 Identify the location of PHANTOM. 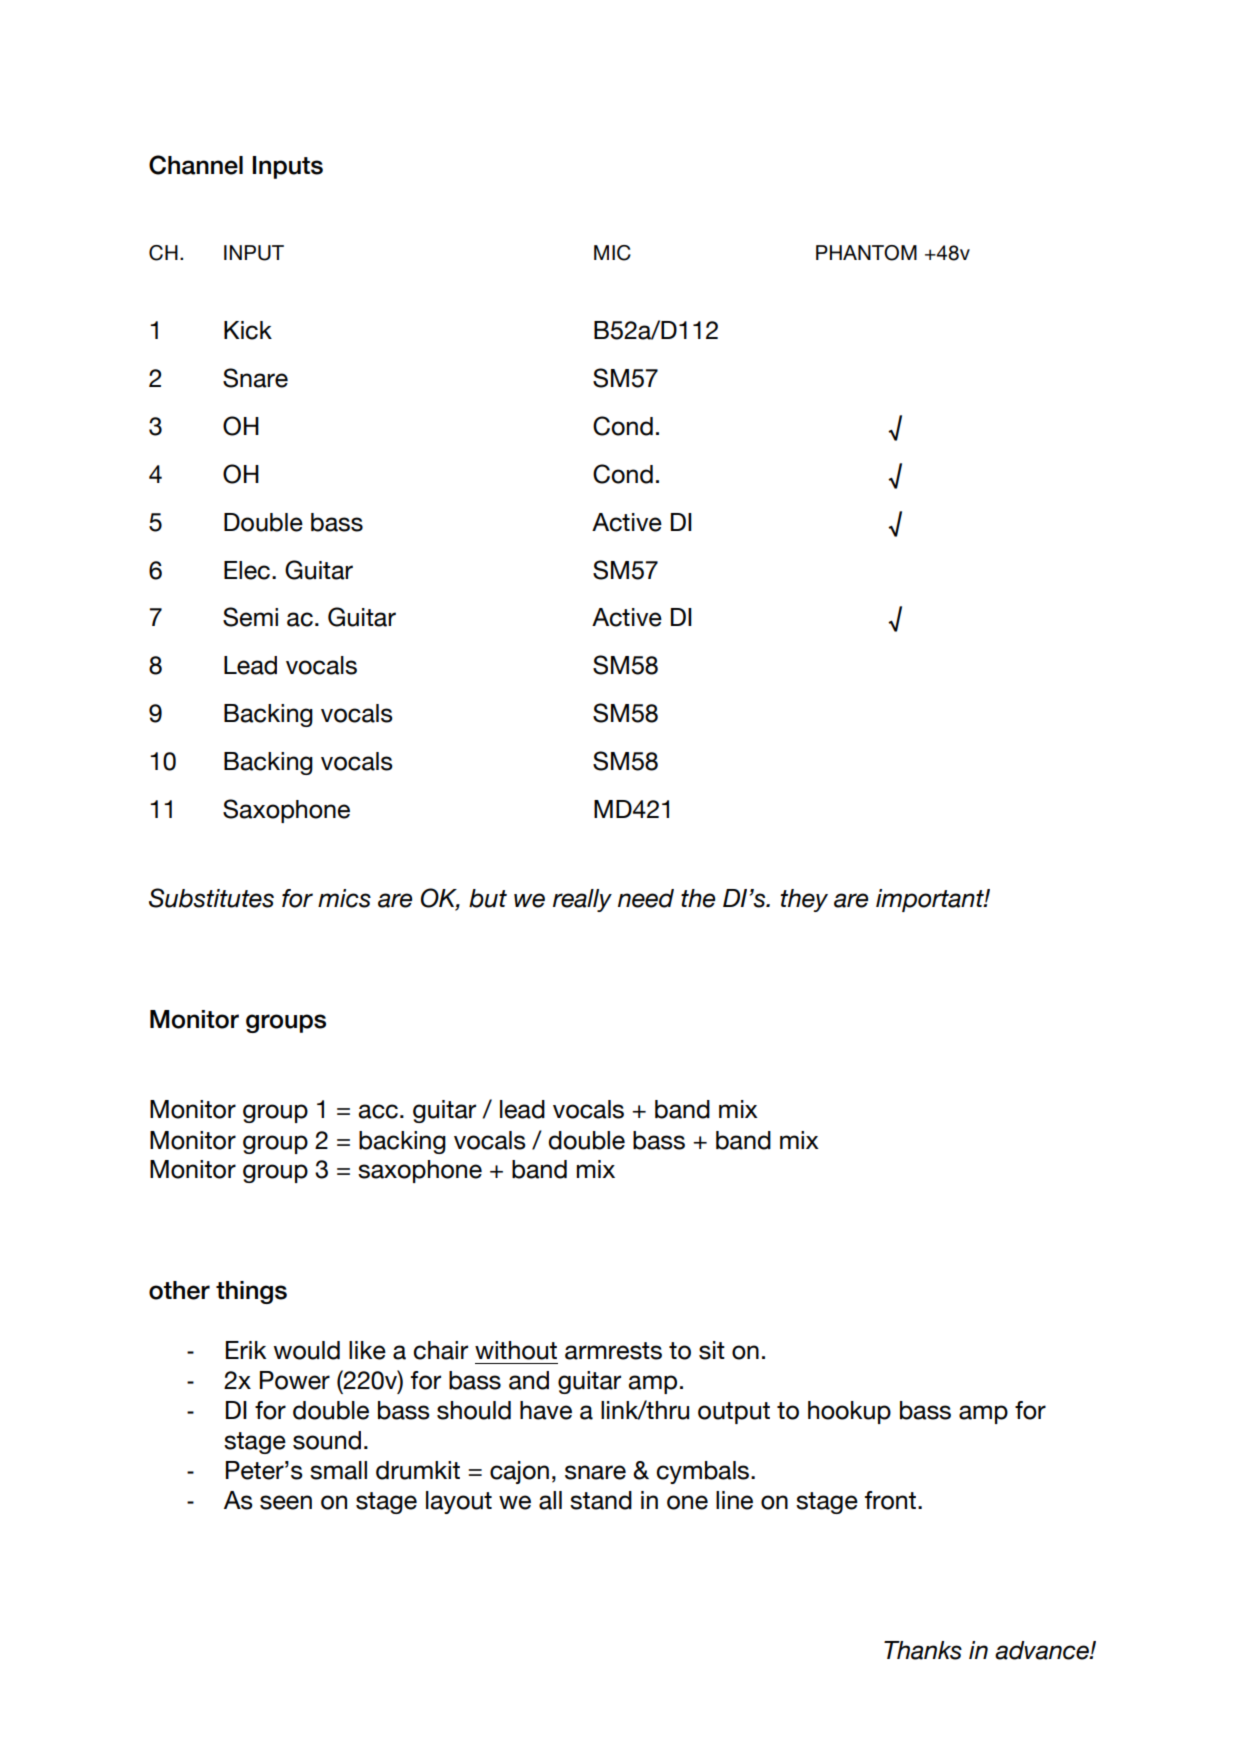
(866, 253).
